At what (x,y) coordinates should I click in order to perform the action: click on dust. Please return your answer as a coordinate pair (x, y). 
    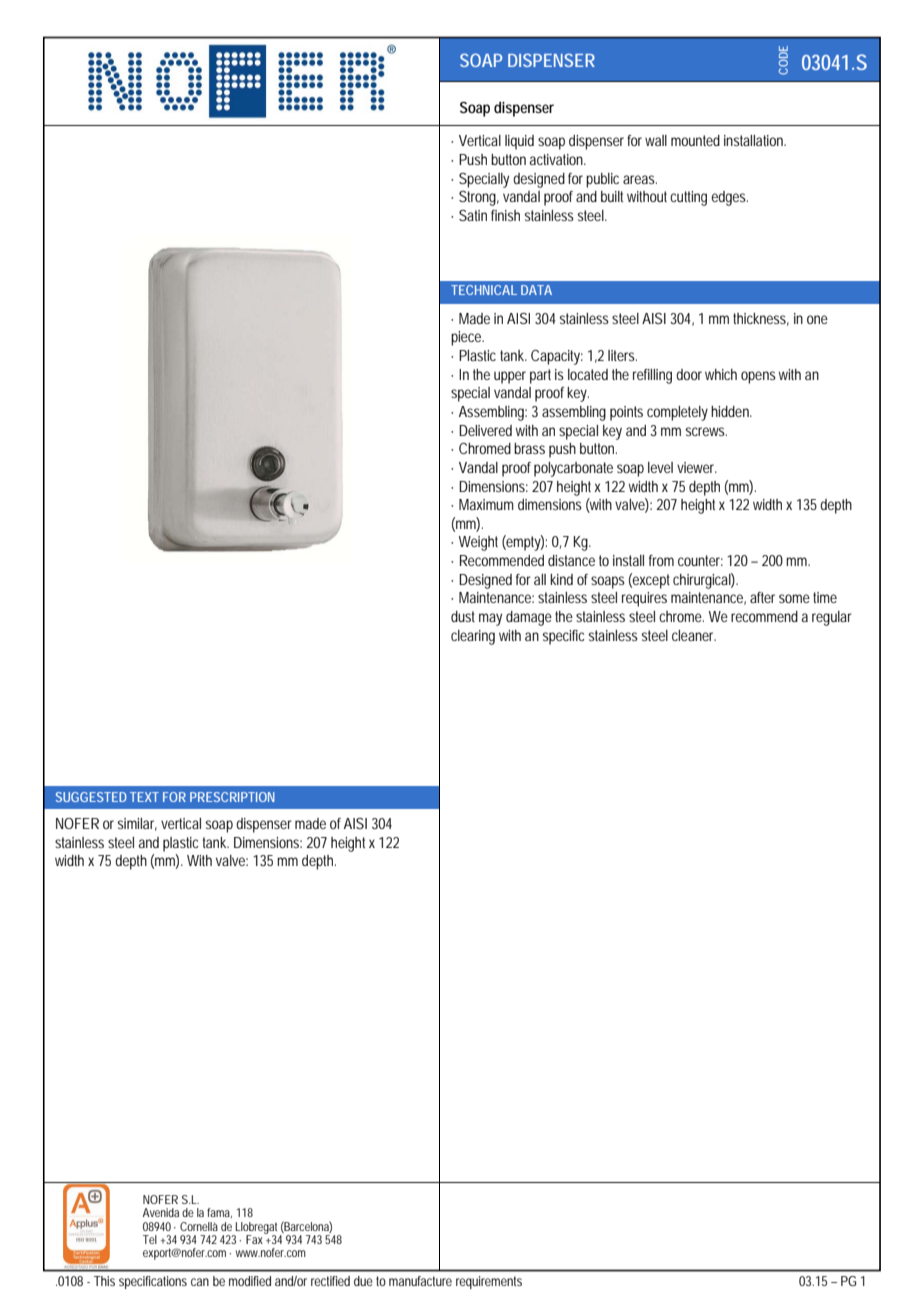
    Looking at the image, I should click on (463, 616).
